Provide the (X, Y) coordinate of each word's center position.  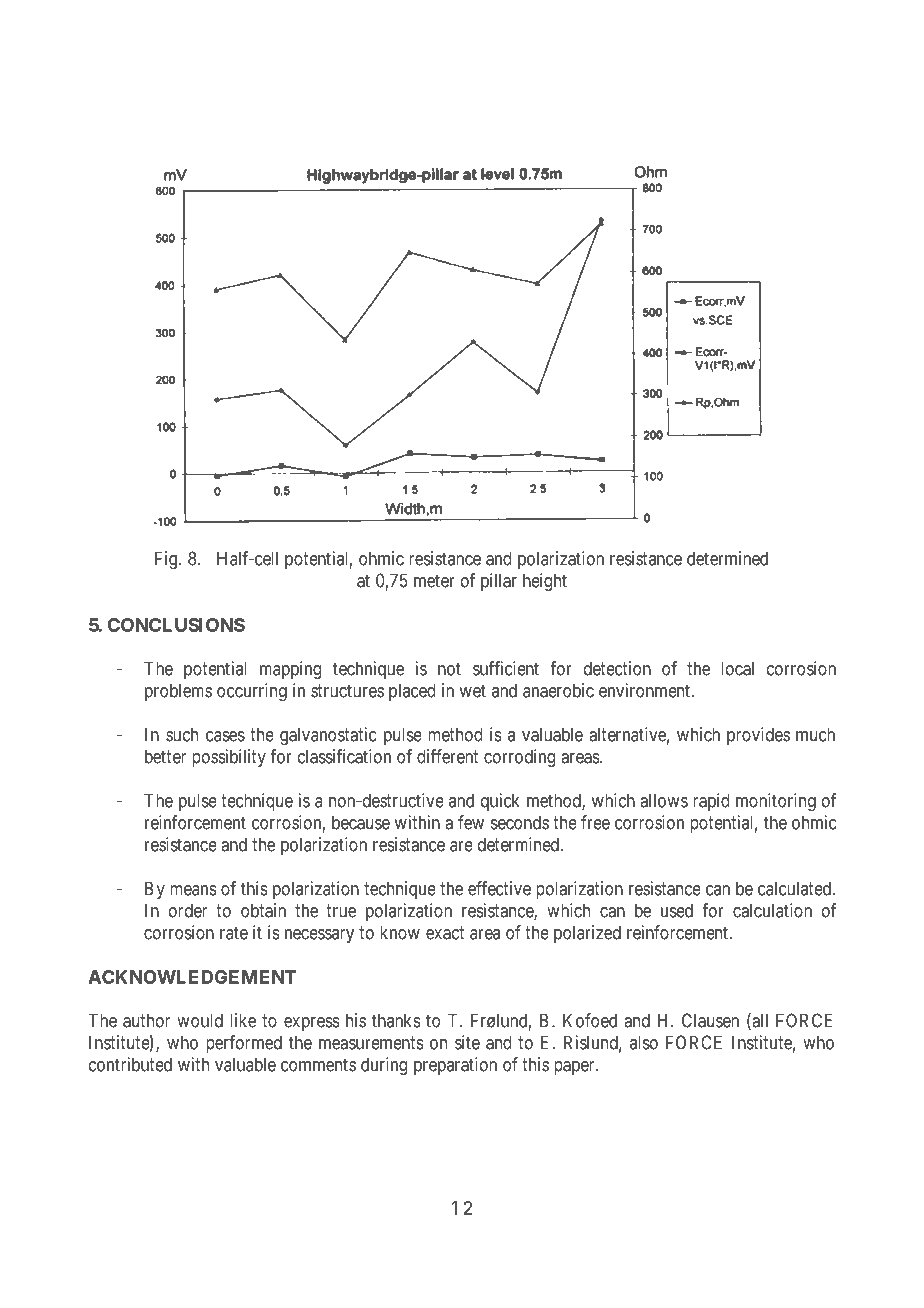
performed (244, 1044)
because (361, 822)
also (644, 1042)
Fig (167, 560)
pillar (499, 582)
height (545, 582)
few (471, 822)
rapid (711, 802)
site (467, 1042)
